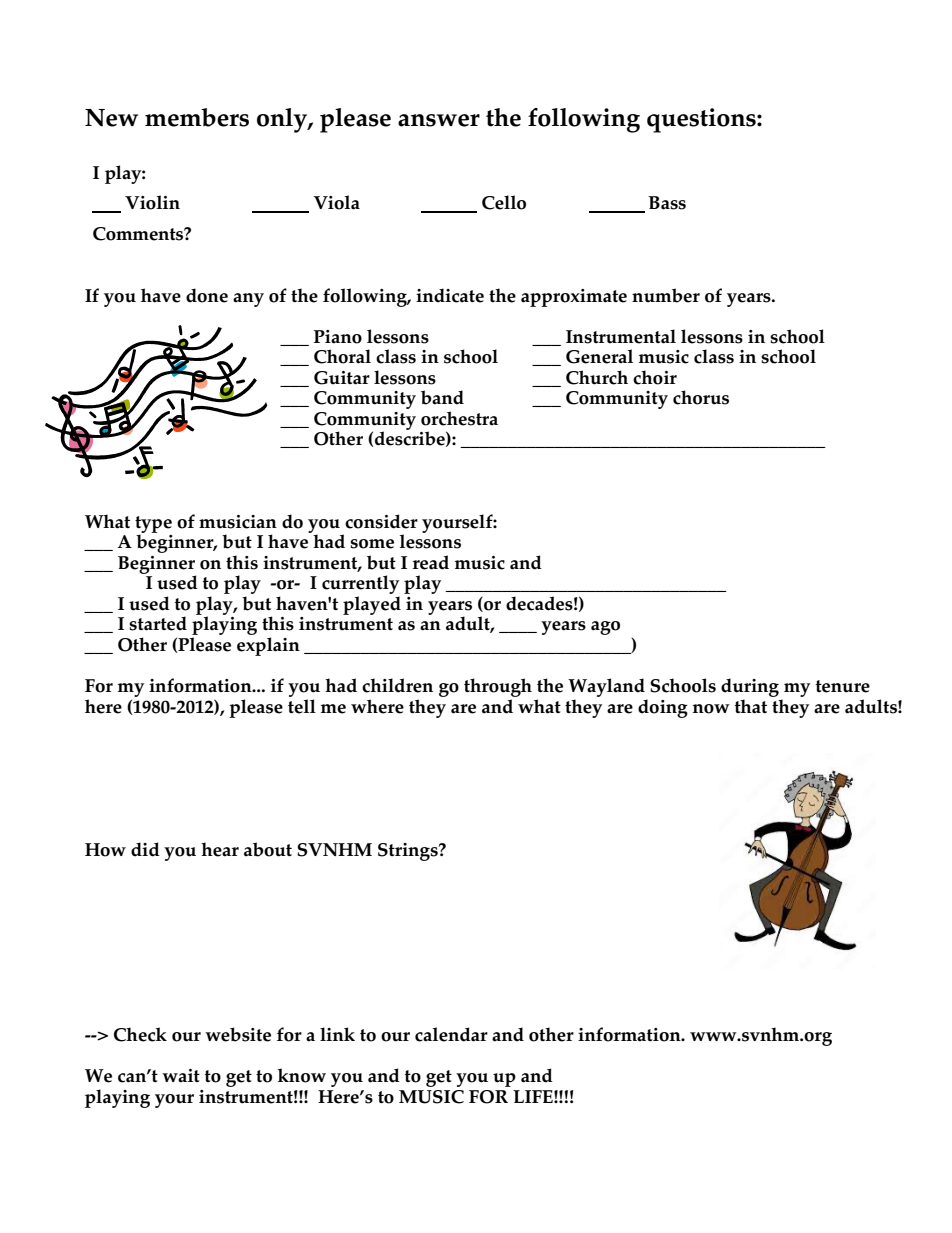 Image resolution: width=952 pixels, height=1233 pixels. Describe the element at coordinates (197, 117) in the screenshot. I see `members` at that location.
